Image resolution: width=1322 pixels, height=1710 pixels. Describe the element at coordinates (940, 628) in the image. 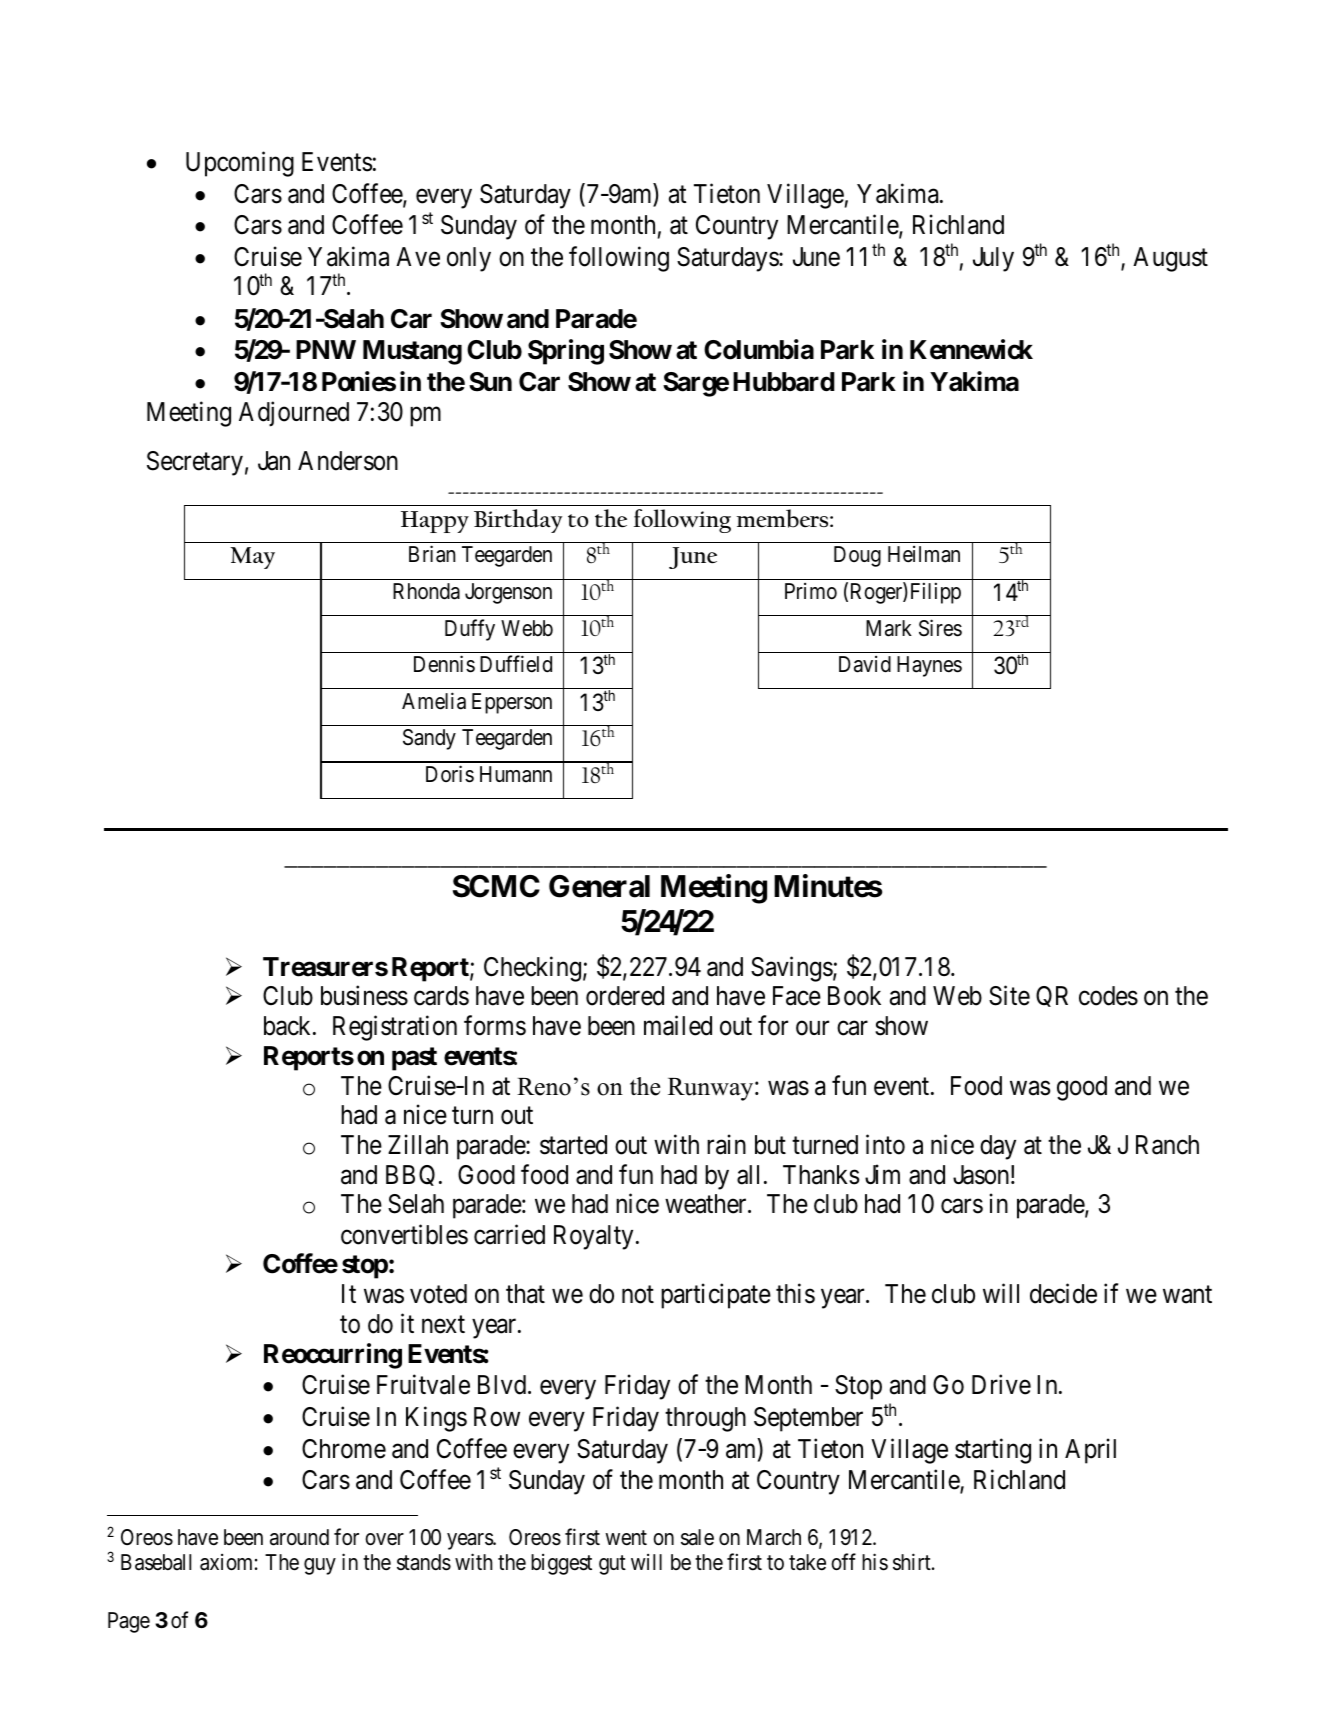

I see `Sires` at that location.
